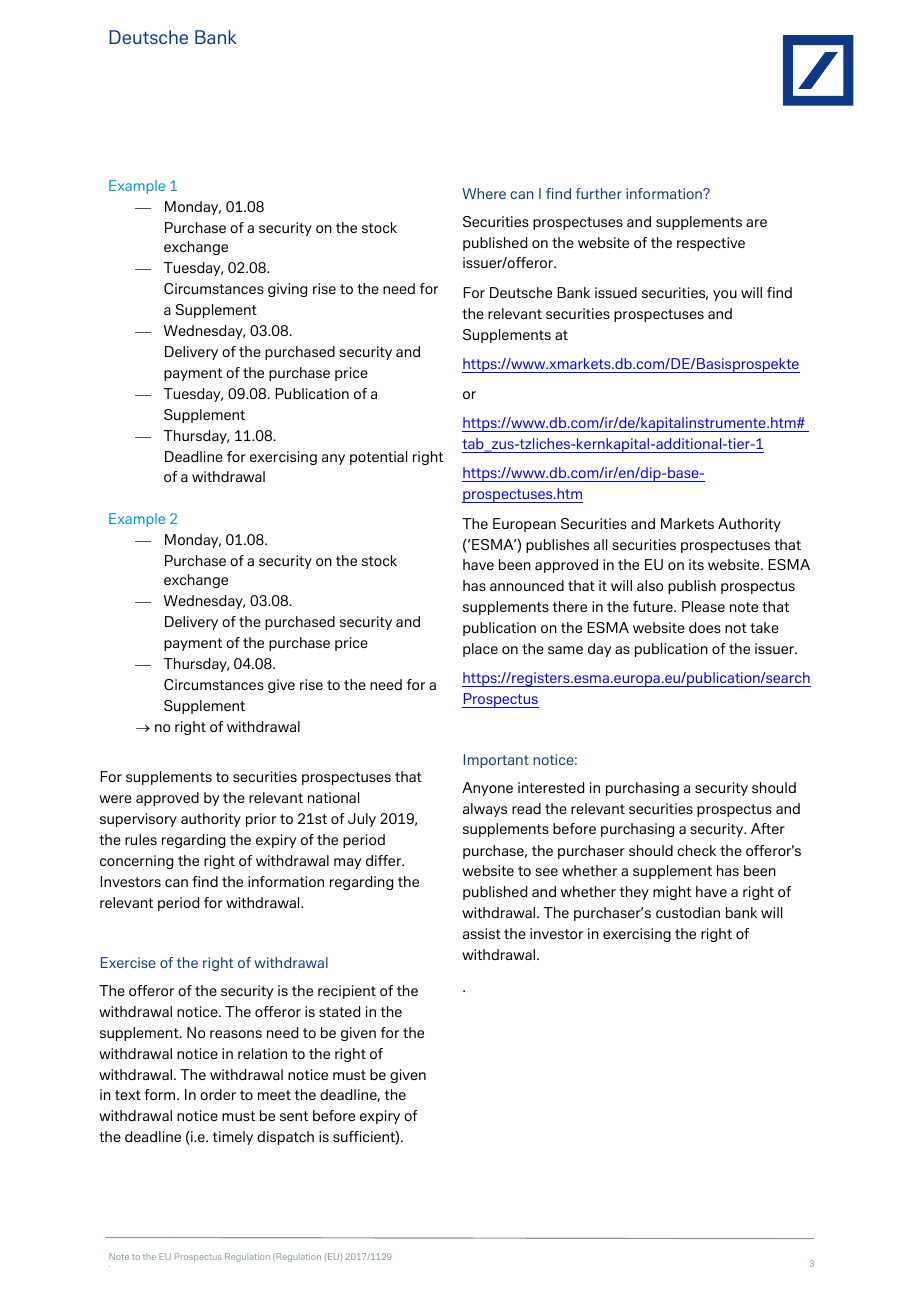  Describe the element at coordinates (287, 290) in the page. I see `giving` at that location.
